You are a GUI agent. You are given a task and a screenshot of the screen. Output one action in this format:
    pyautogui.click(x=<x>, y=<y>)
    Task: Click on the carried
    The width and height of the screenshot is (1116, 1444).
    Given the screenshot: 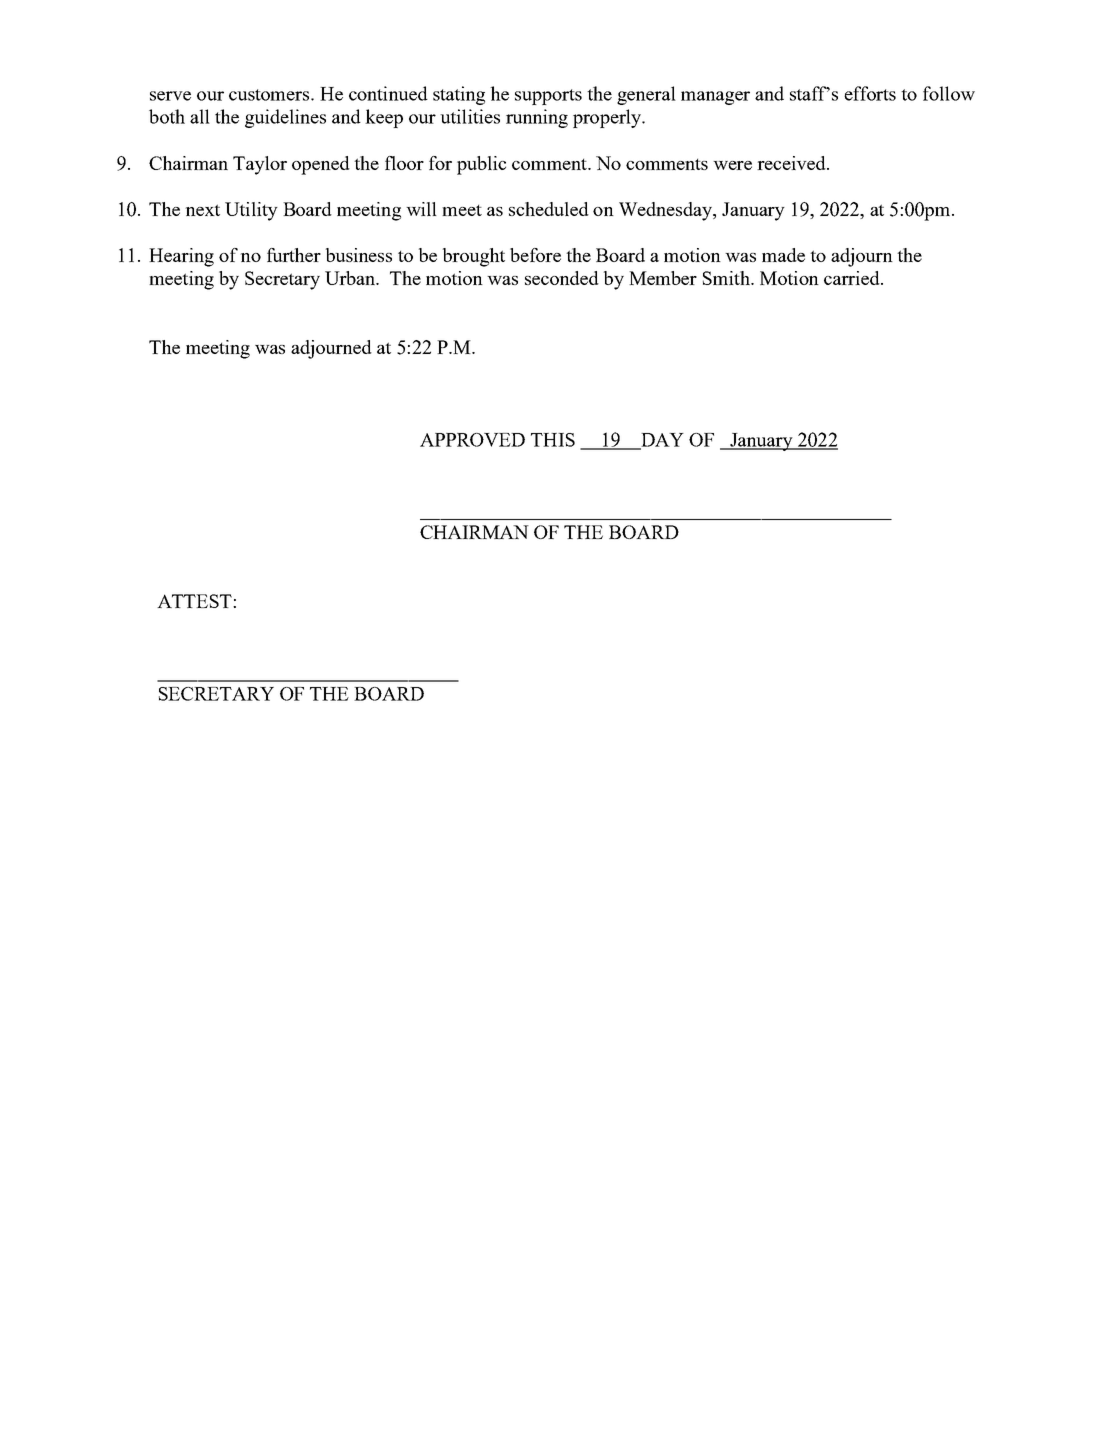 What is the action you would take?
    pyautogui.click(x=853, y=278)
